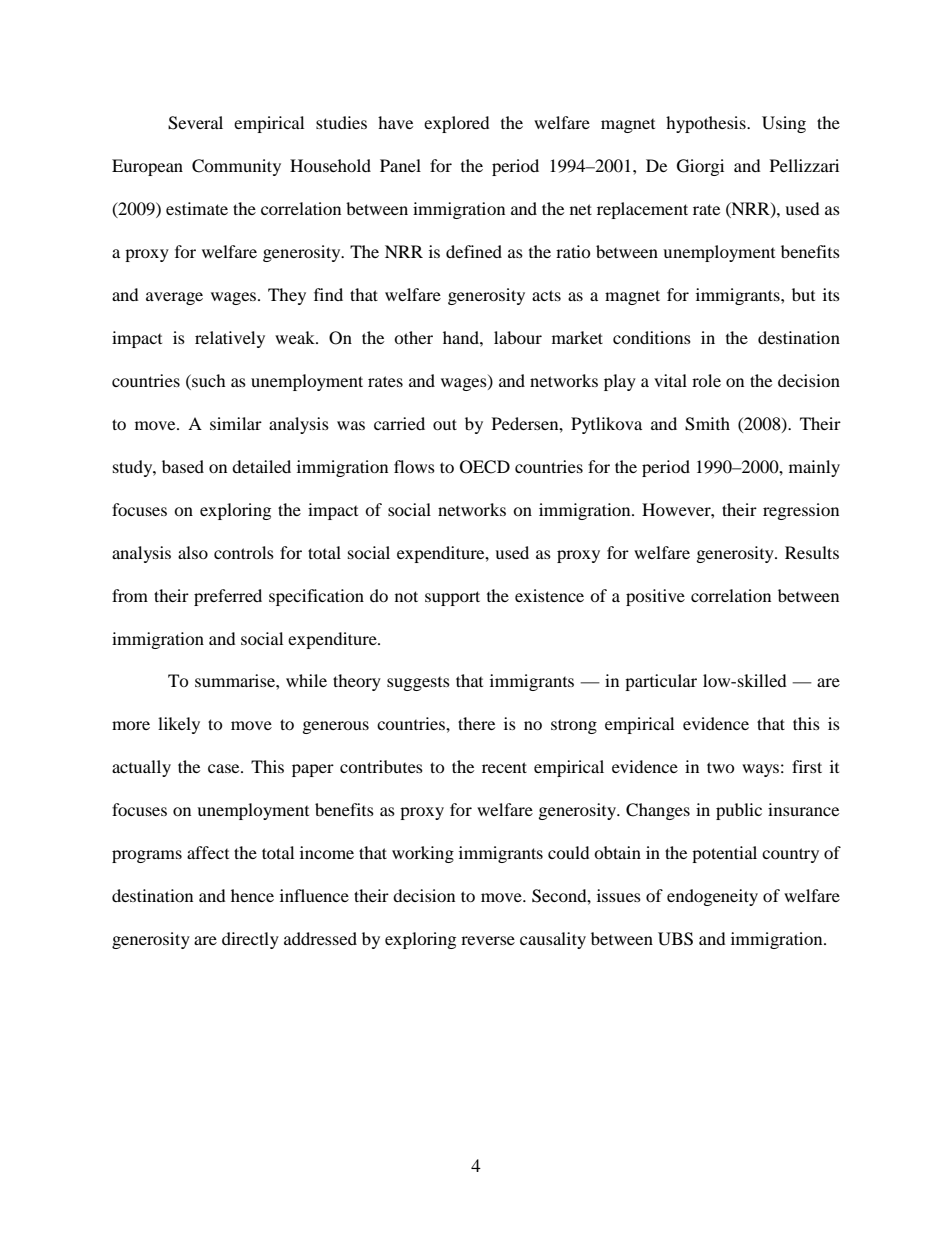 This screenshot has width=952, height=1233. Describe the element at coordinates (707, 424) in the screenshot. I see `Smith` at that location.
